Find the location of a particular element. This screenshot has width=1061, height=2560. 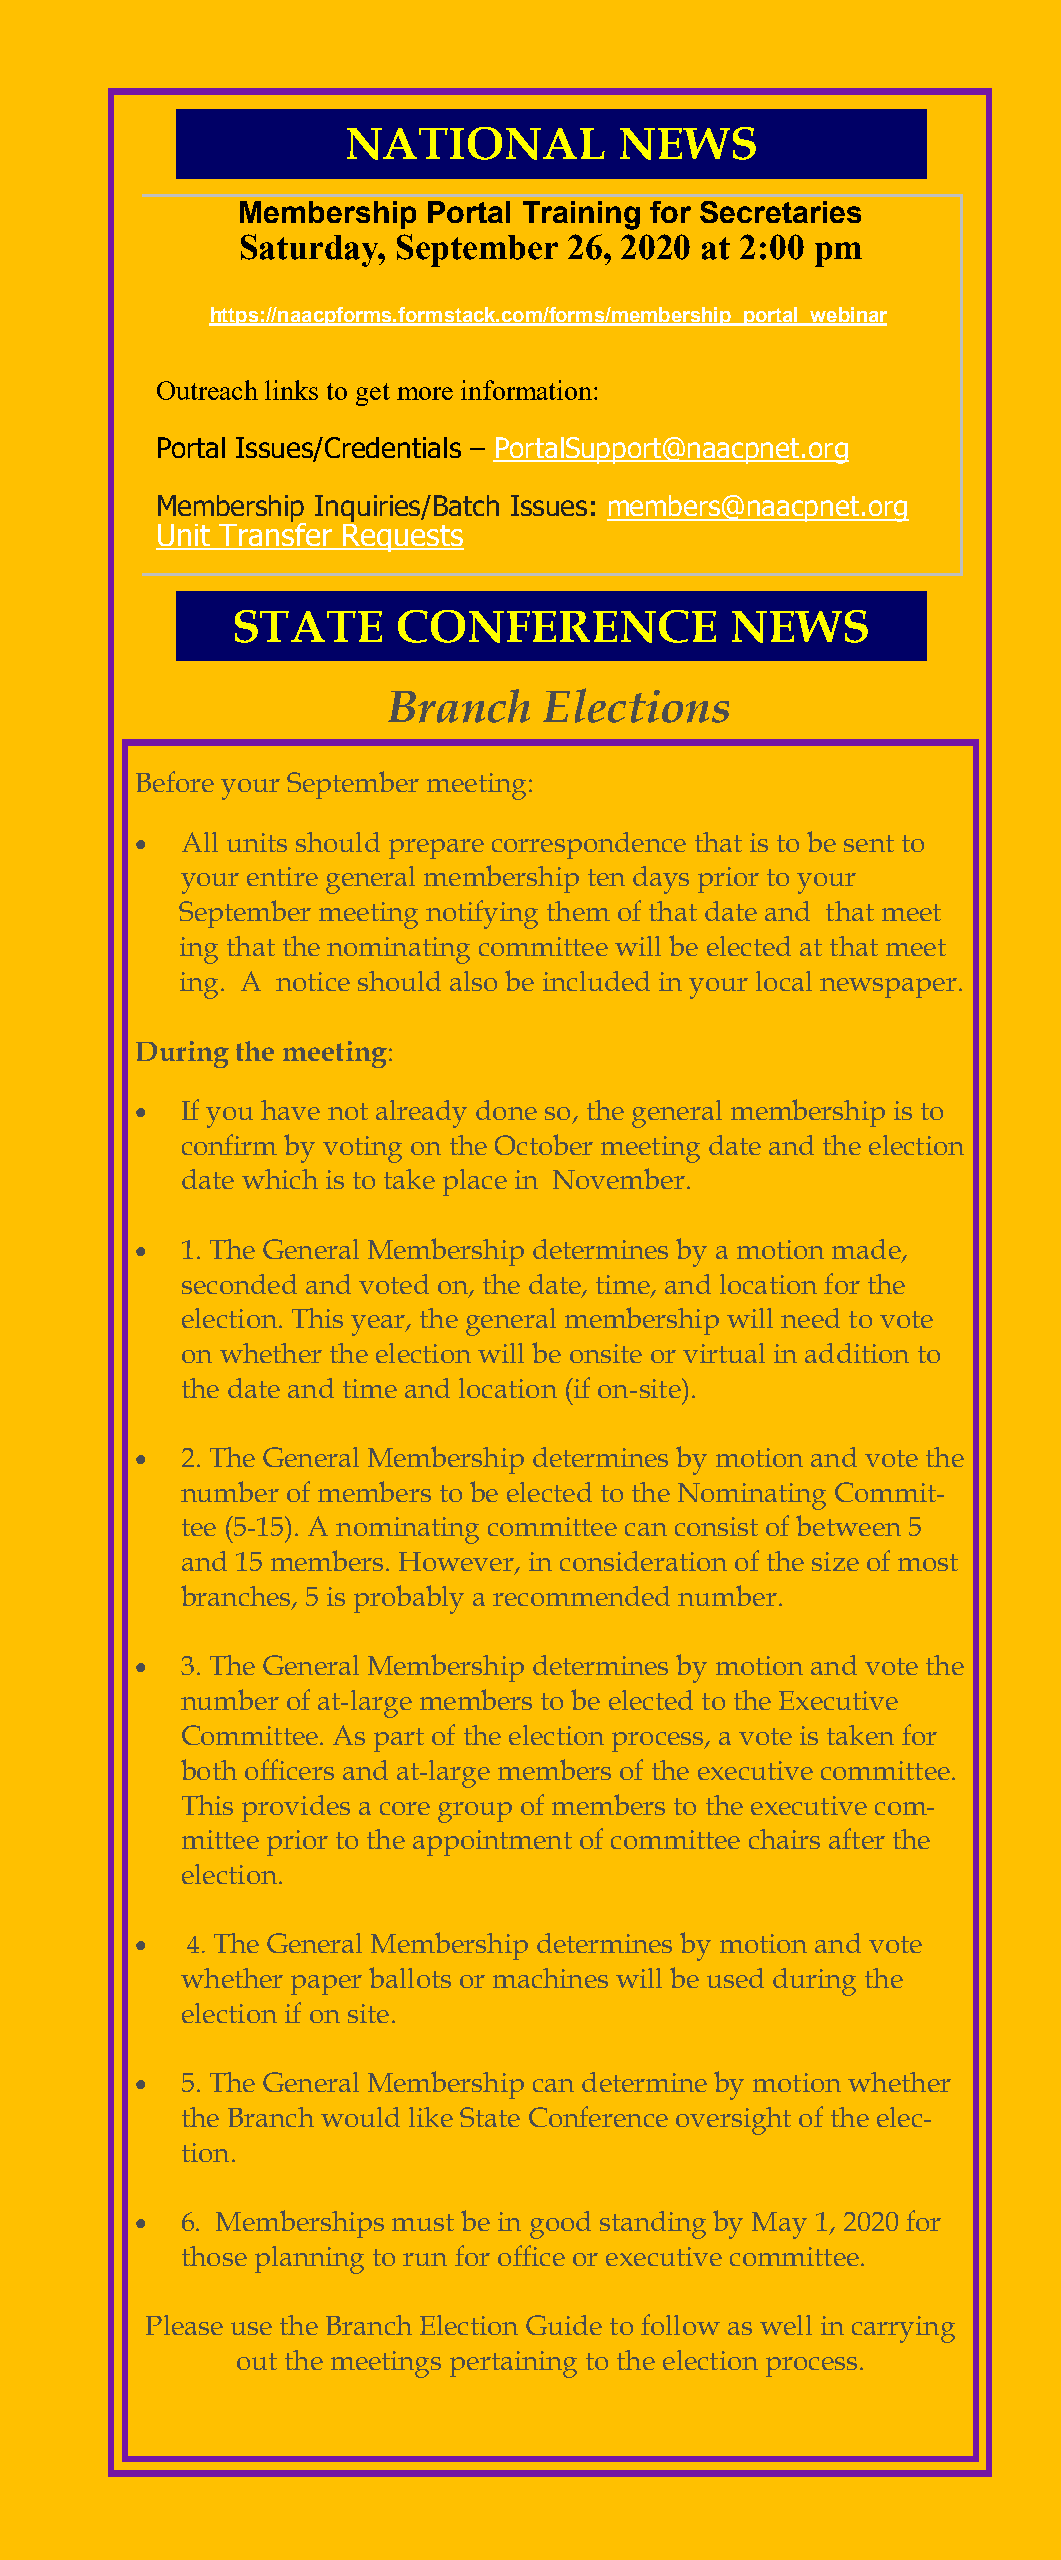

sent is located at coordinates (869, 843).
